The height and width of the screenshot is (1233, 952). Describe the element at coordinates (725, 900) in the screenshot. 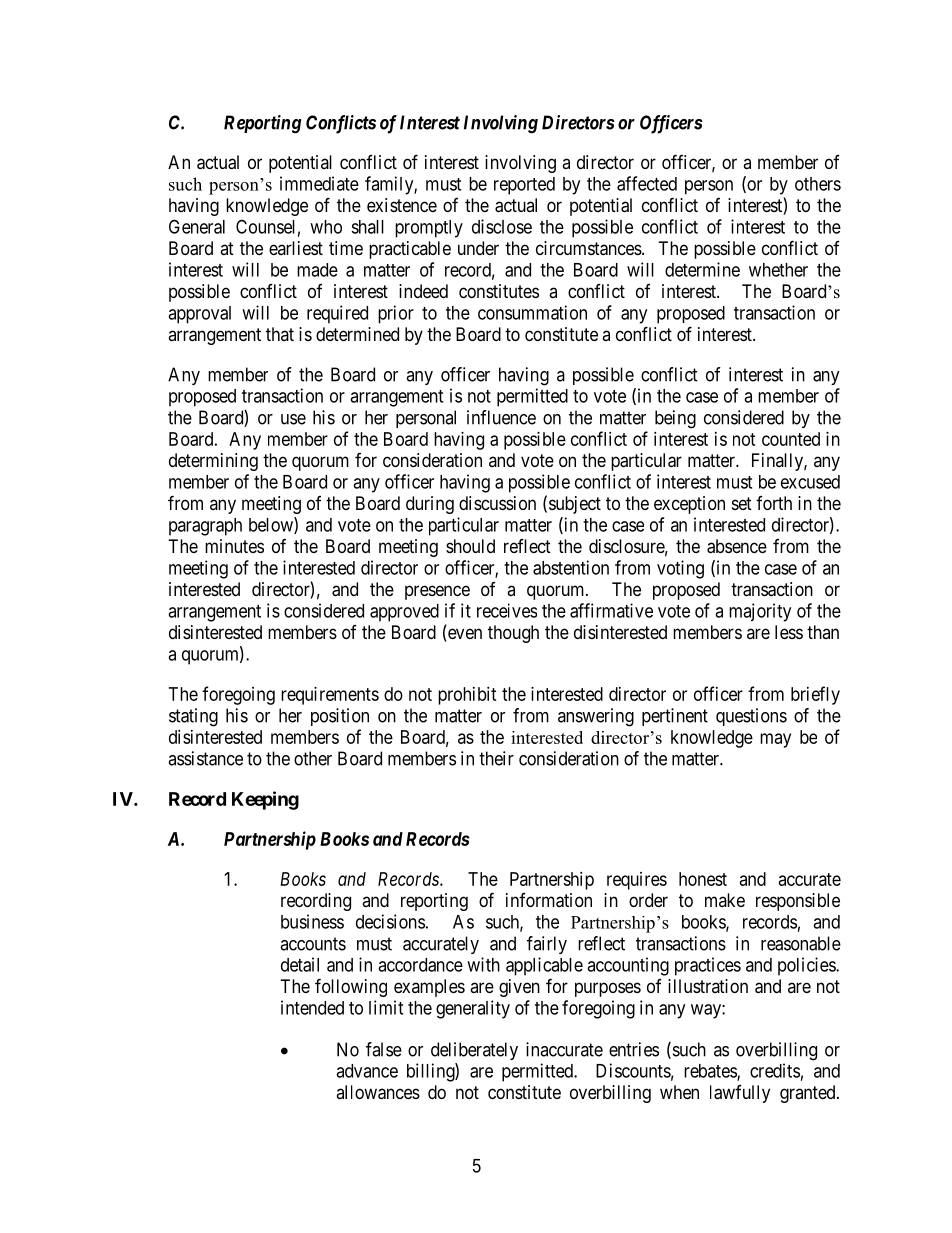

I see `make` at that location.
